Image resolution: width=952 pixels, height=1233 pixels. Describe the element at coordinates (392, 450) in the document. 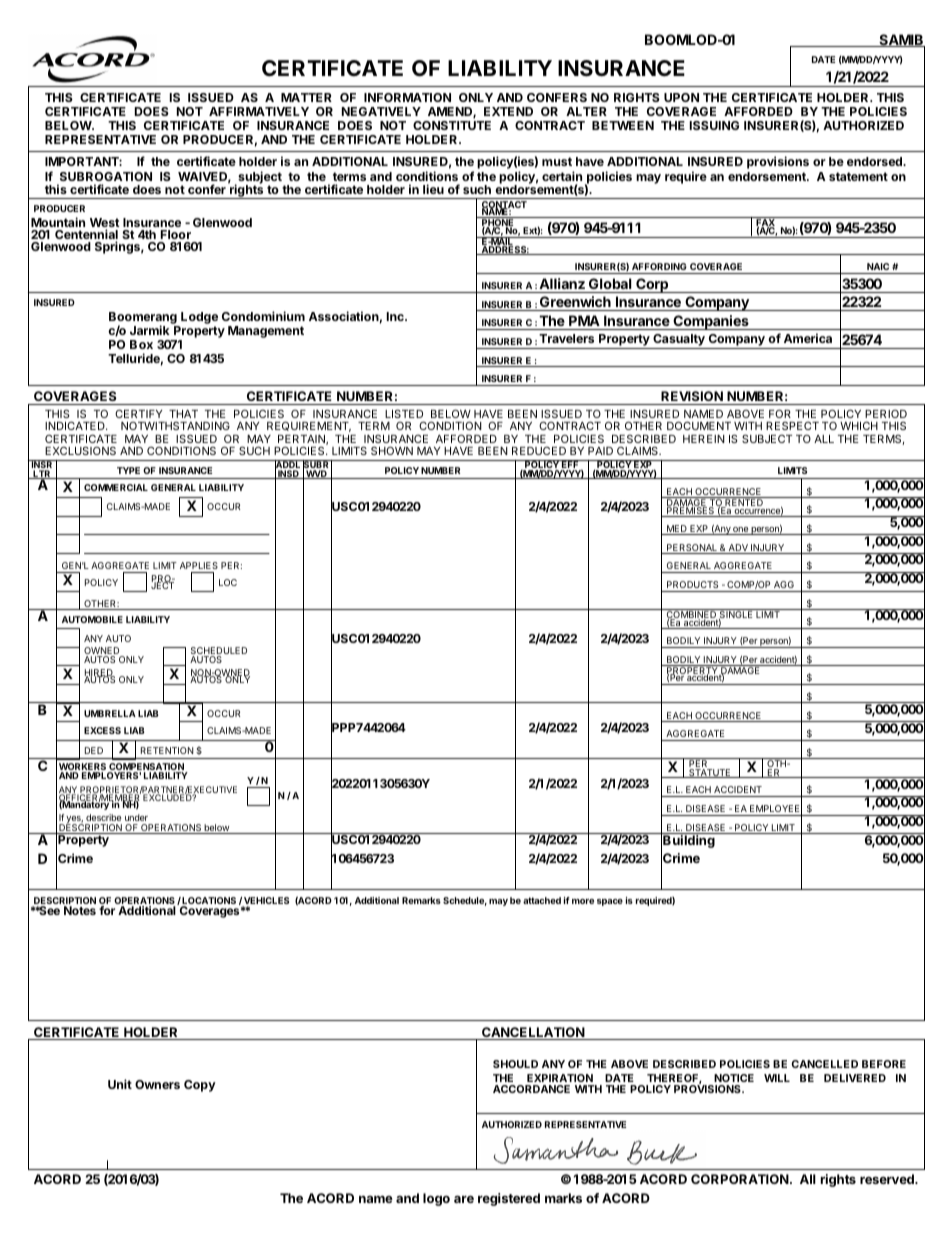

I see `SHOWN` at that location.
